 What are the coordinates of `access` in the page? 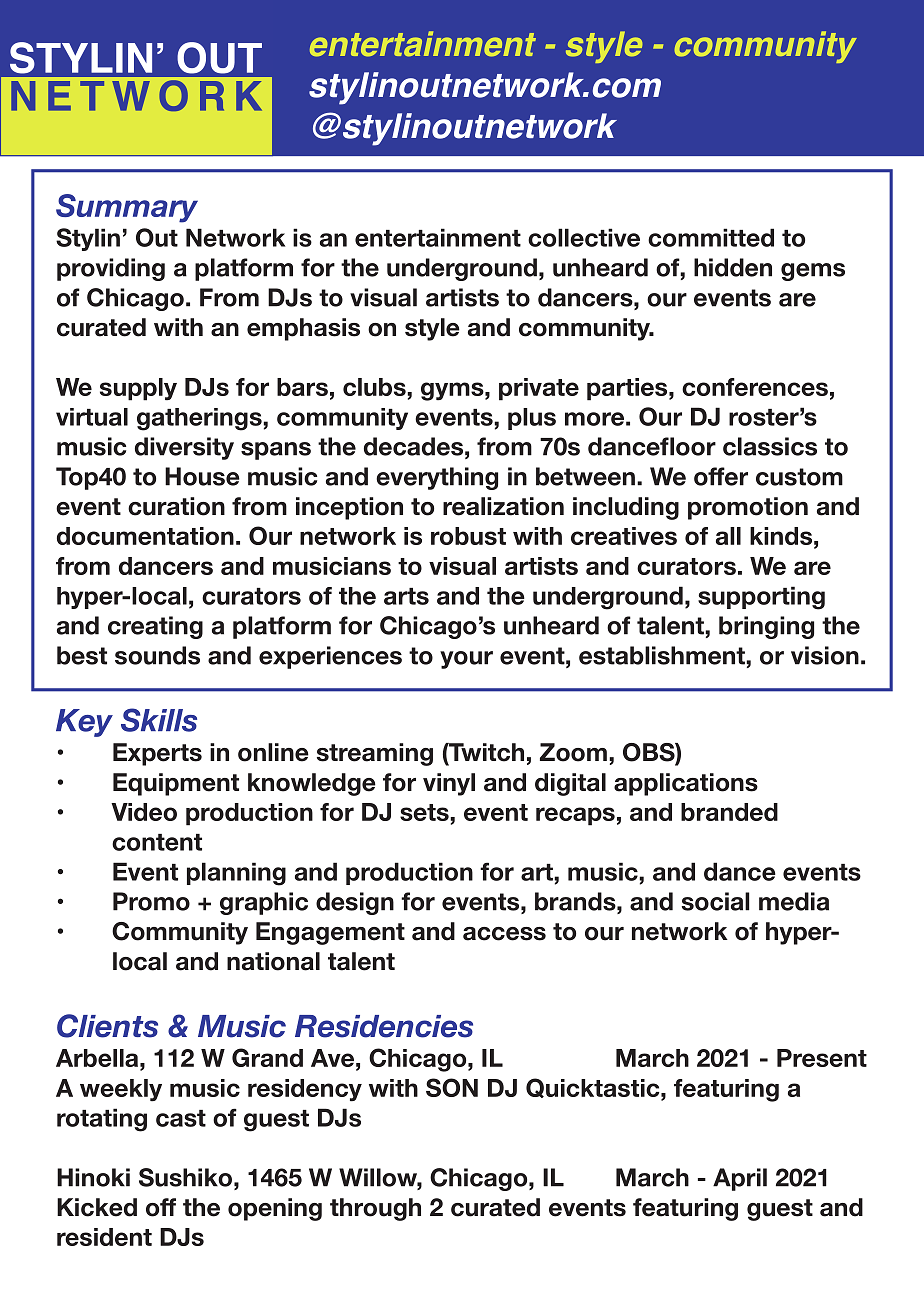 It's located at (504, 934).
